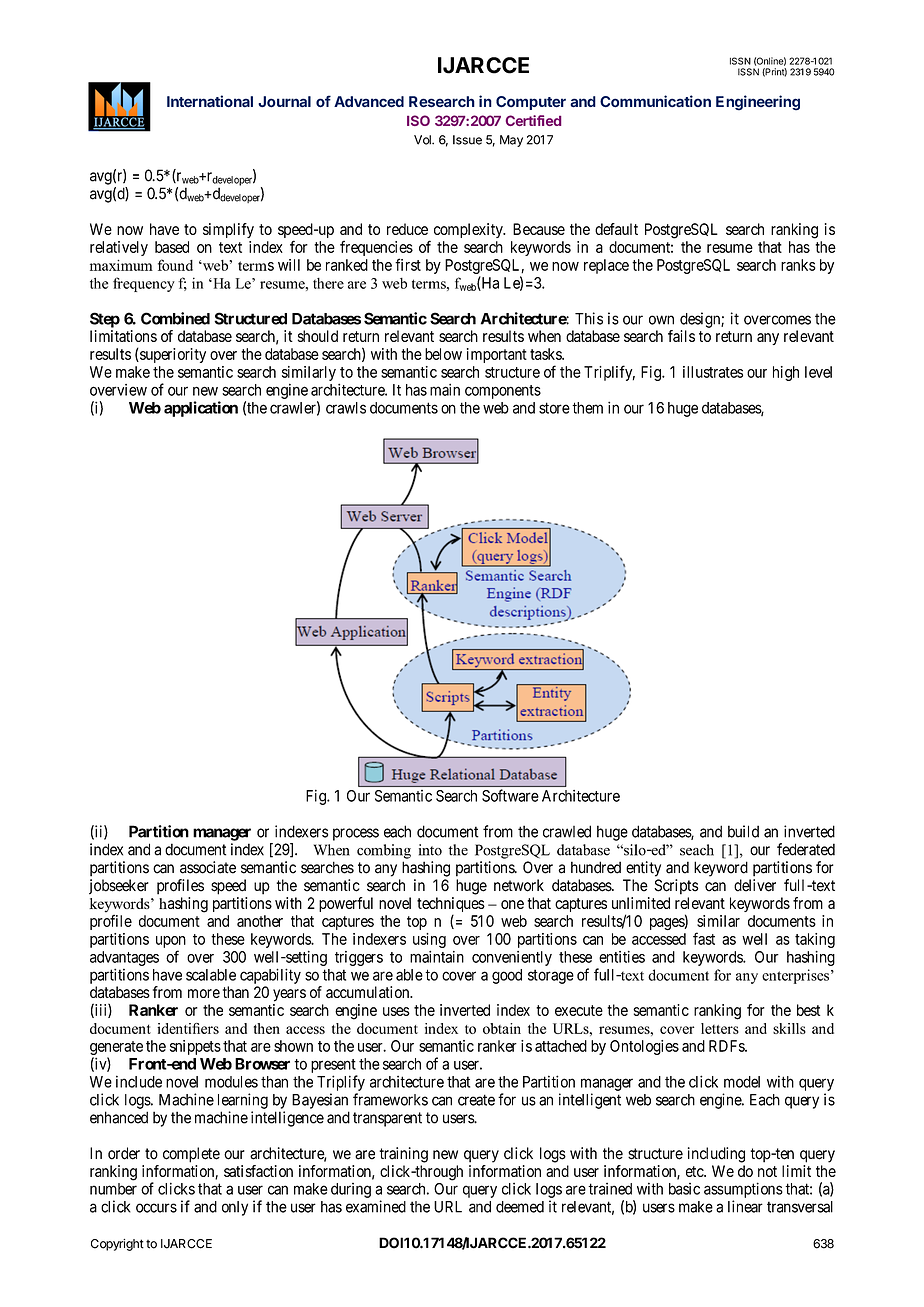  What do you see at coordinates (743, 831) in the screenshot?
I see `build` at bounding box center [743, 831].
